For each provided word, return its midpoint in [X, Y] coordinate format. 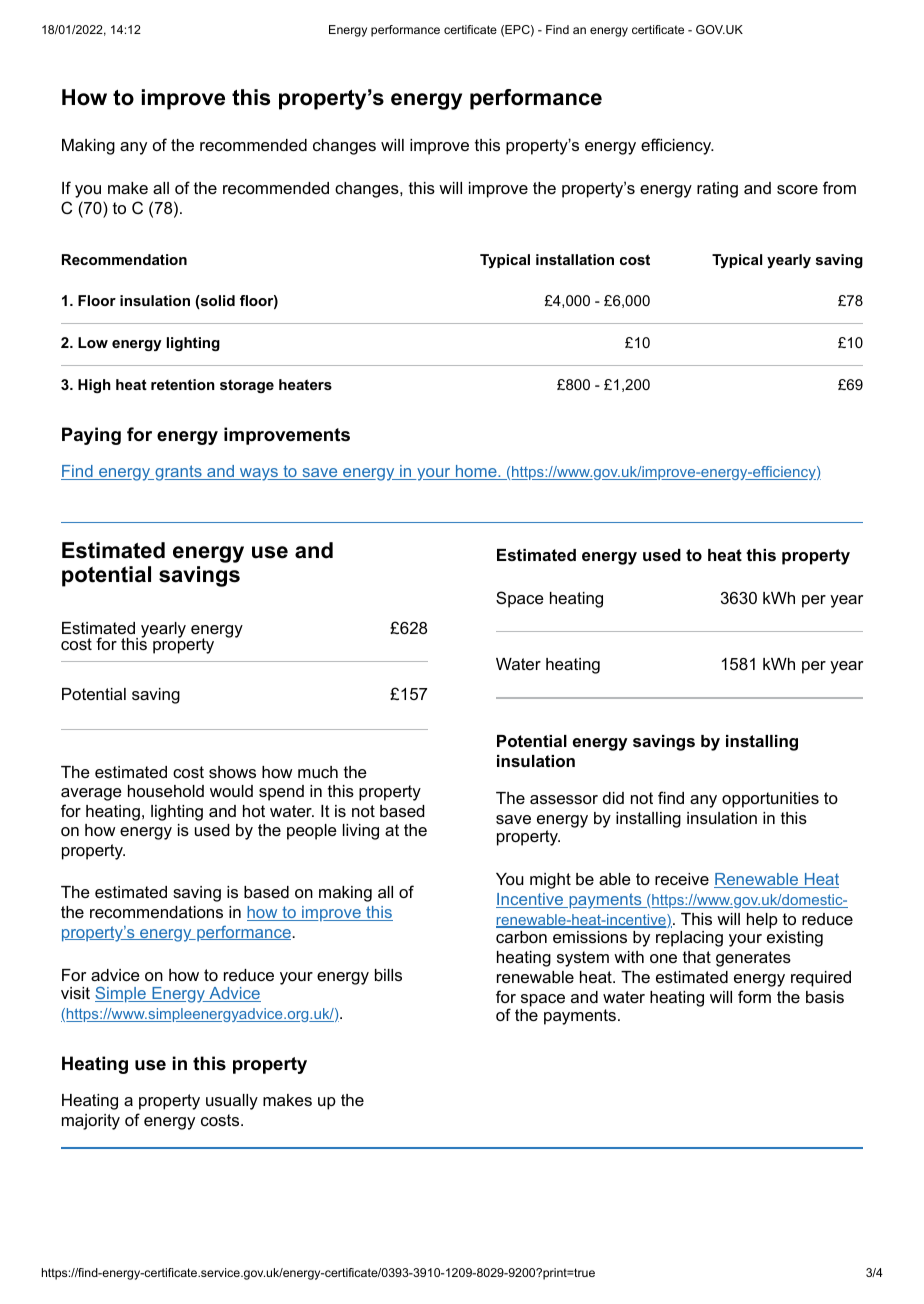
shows [232, 772]
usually [232, 1102]
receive [682, 879]
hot [254, 811]
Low [93, 342]
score [797, 189]
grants [178, 473]
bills [388, 975]
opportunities [770, 800]
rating [717, 190]
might [550, 881]
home [476, 472]
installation [575, 259]
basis [825, 997]
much [318, 772]
